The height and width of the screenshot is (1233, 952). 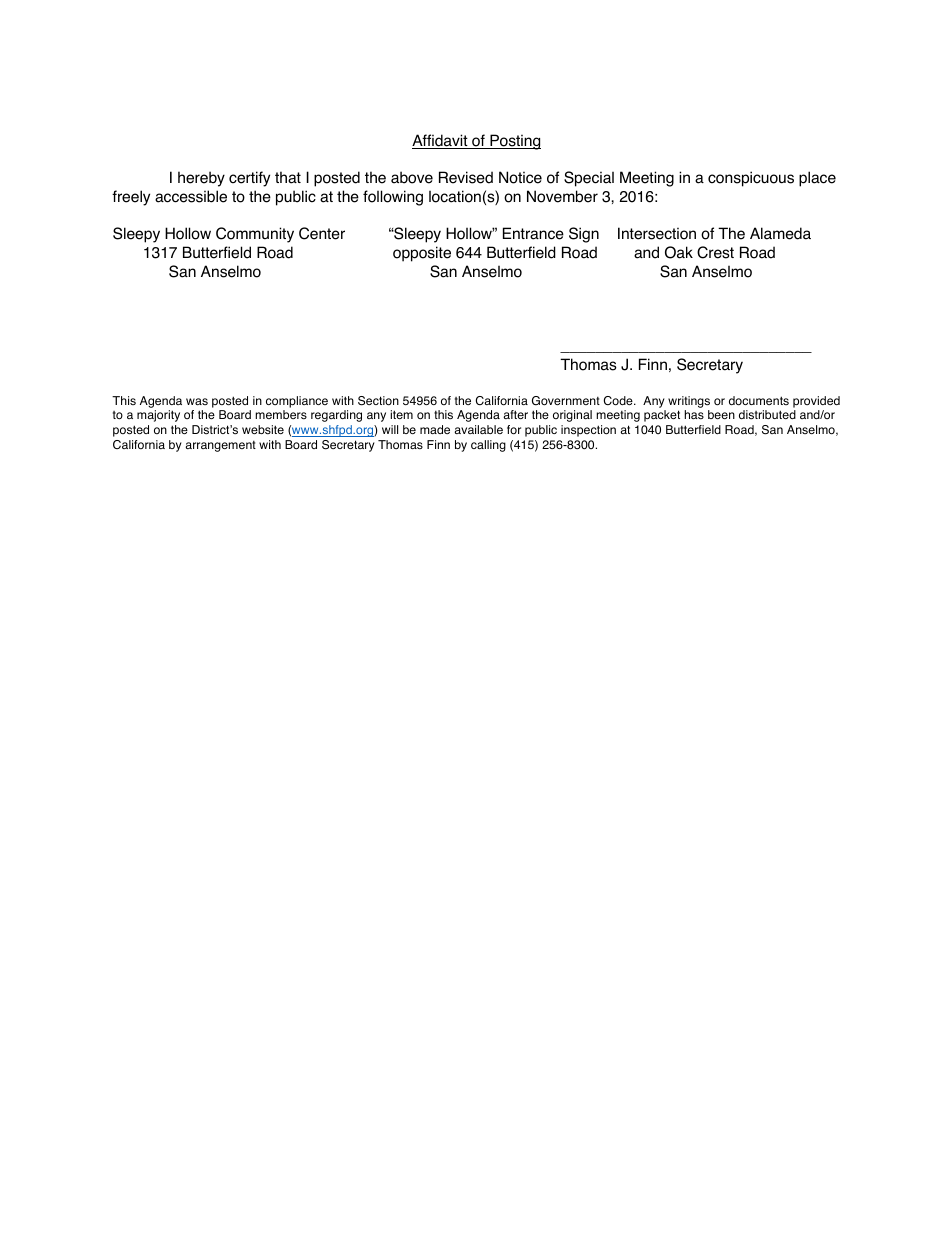 What do you see at coordinates (751, 179) in the screenshot?
I see `conspicuous` at bounding box center [751, 179].
